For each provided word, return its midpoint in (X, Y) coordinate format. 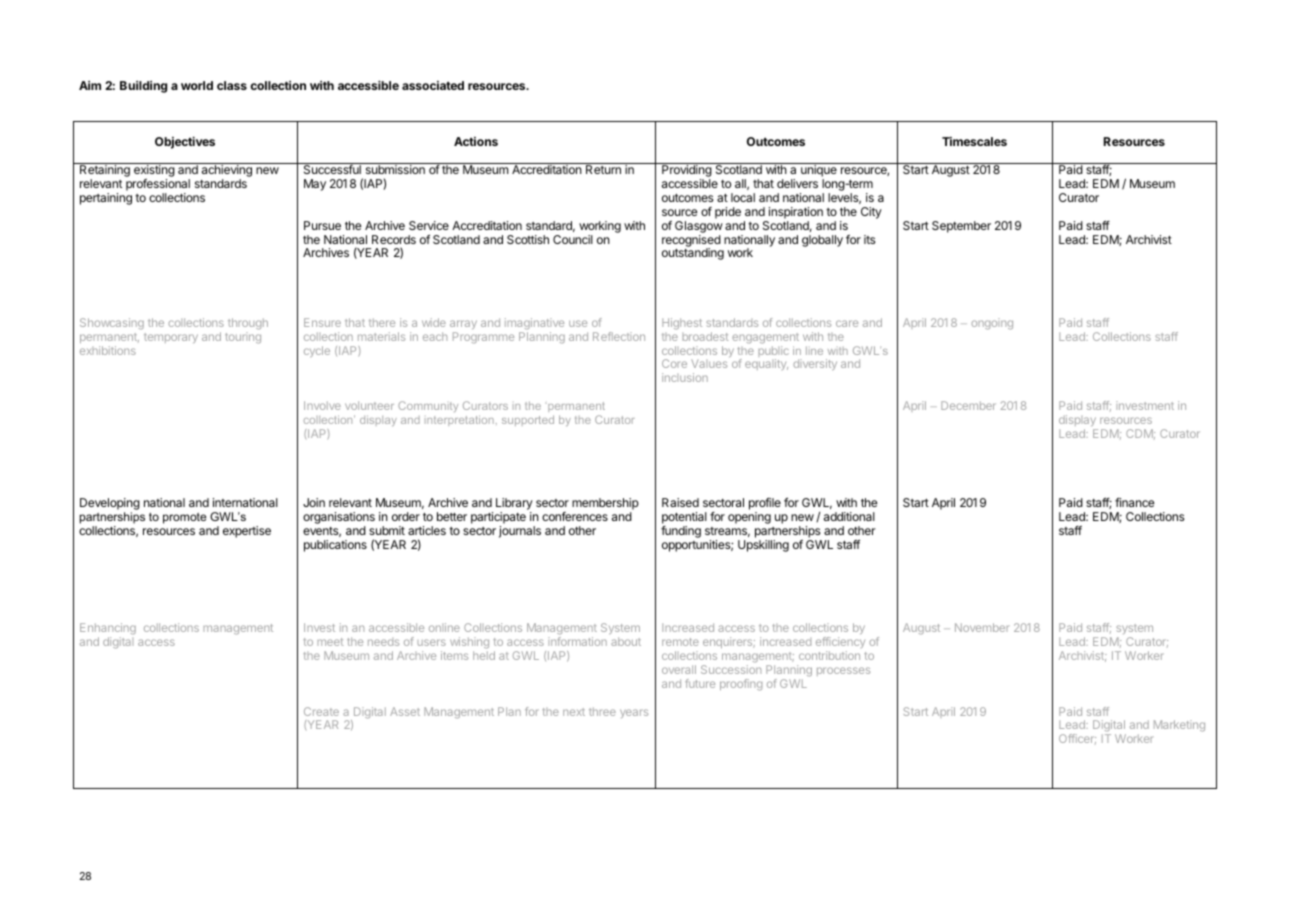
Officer (1077, 739)
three (602, 711)
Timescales (974, 141)
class (232, 85)
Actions (476, 141)
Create (321, 711)
